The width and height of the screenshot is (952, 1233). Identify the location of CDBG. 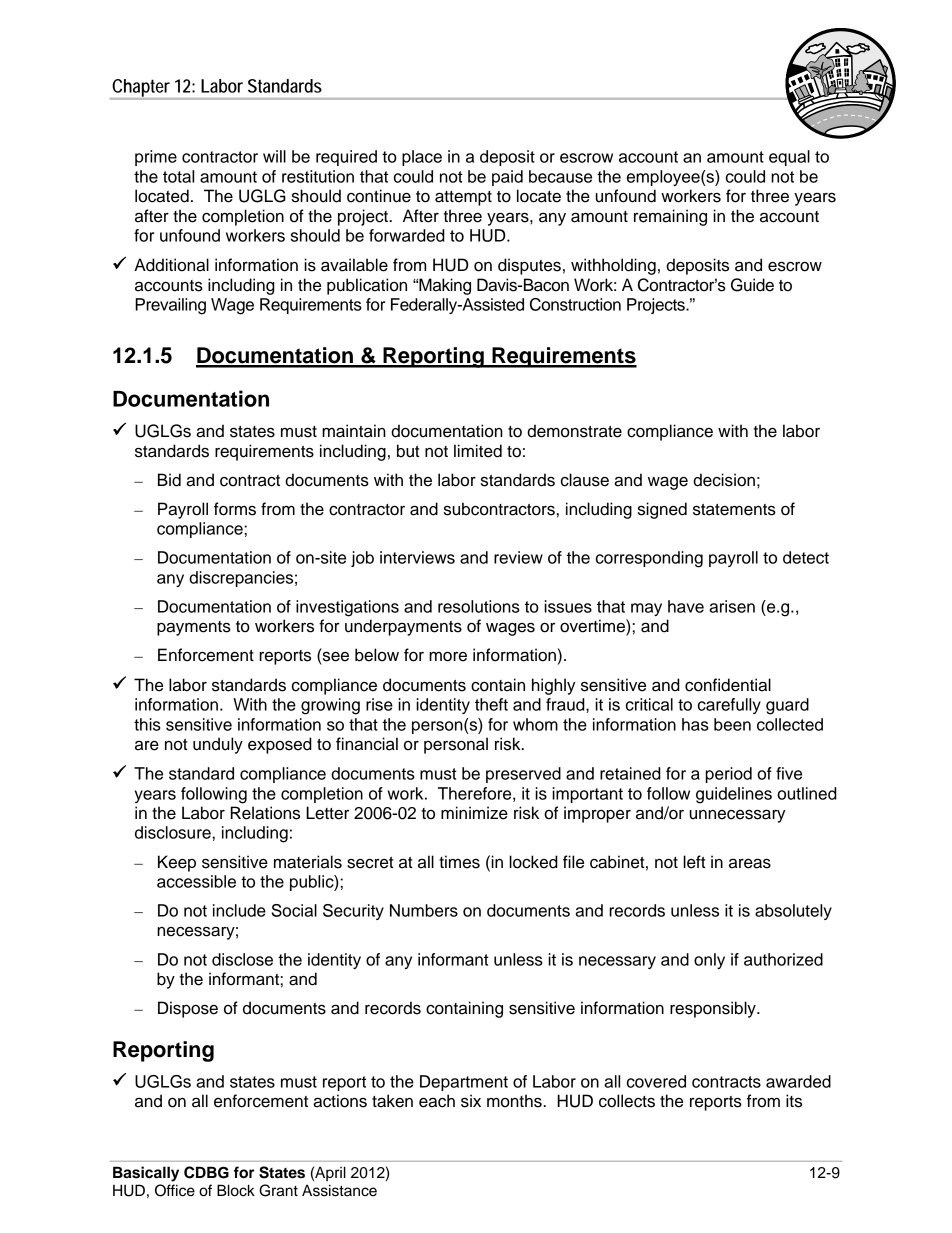
(206, 1172).
